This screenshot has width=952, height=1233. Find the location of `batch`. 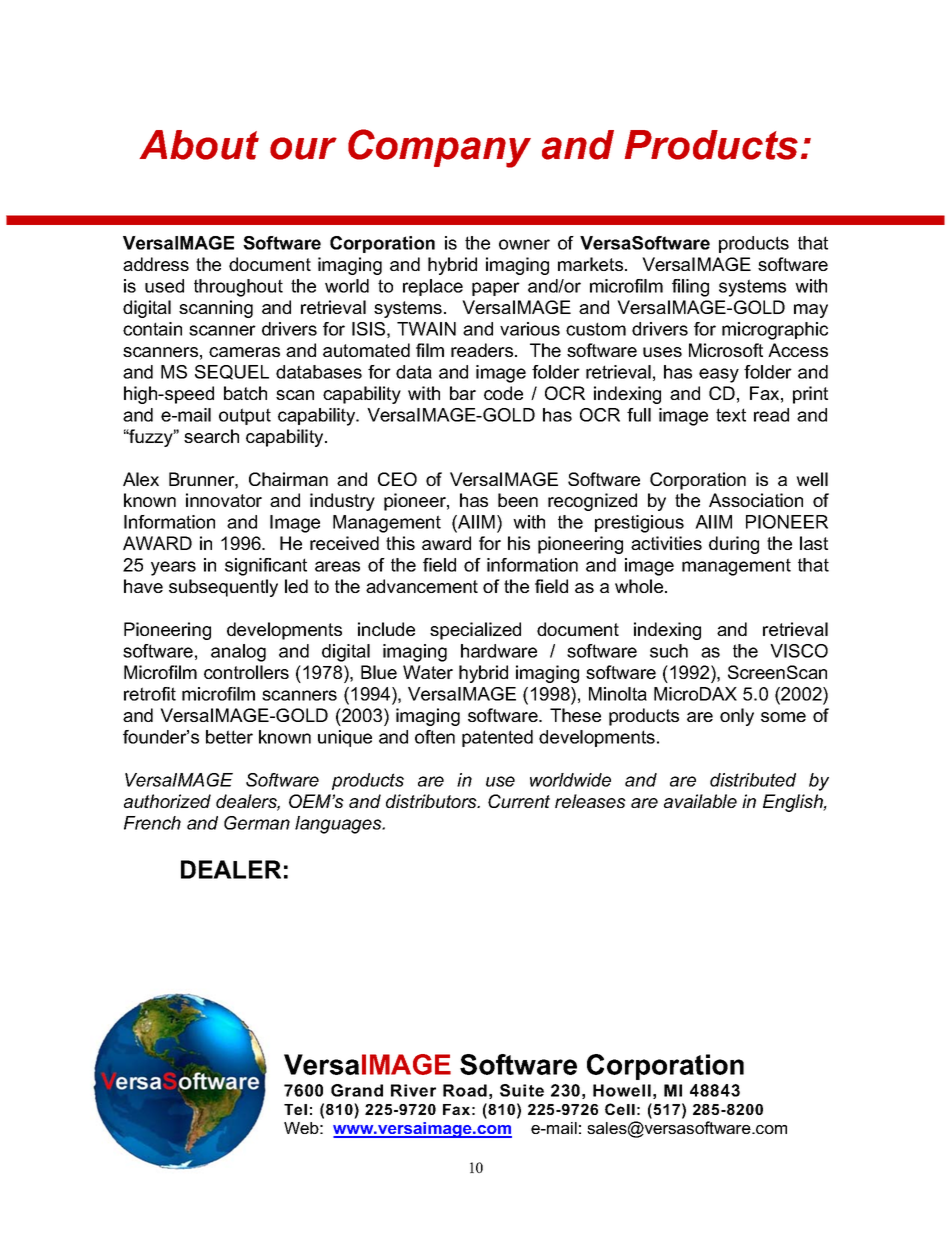

batch is located at coordinates (245, 393).
